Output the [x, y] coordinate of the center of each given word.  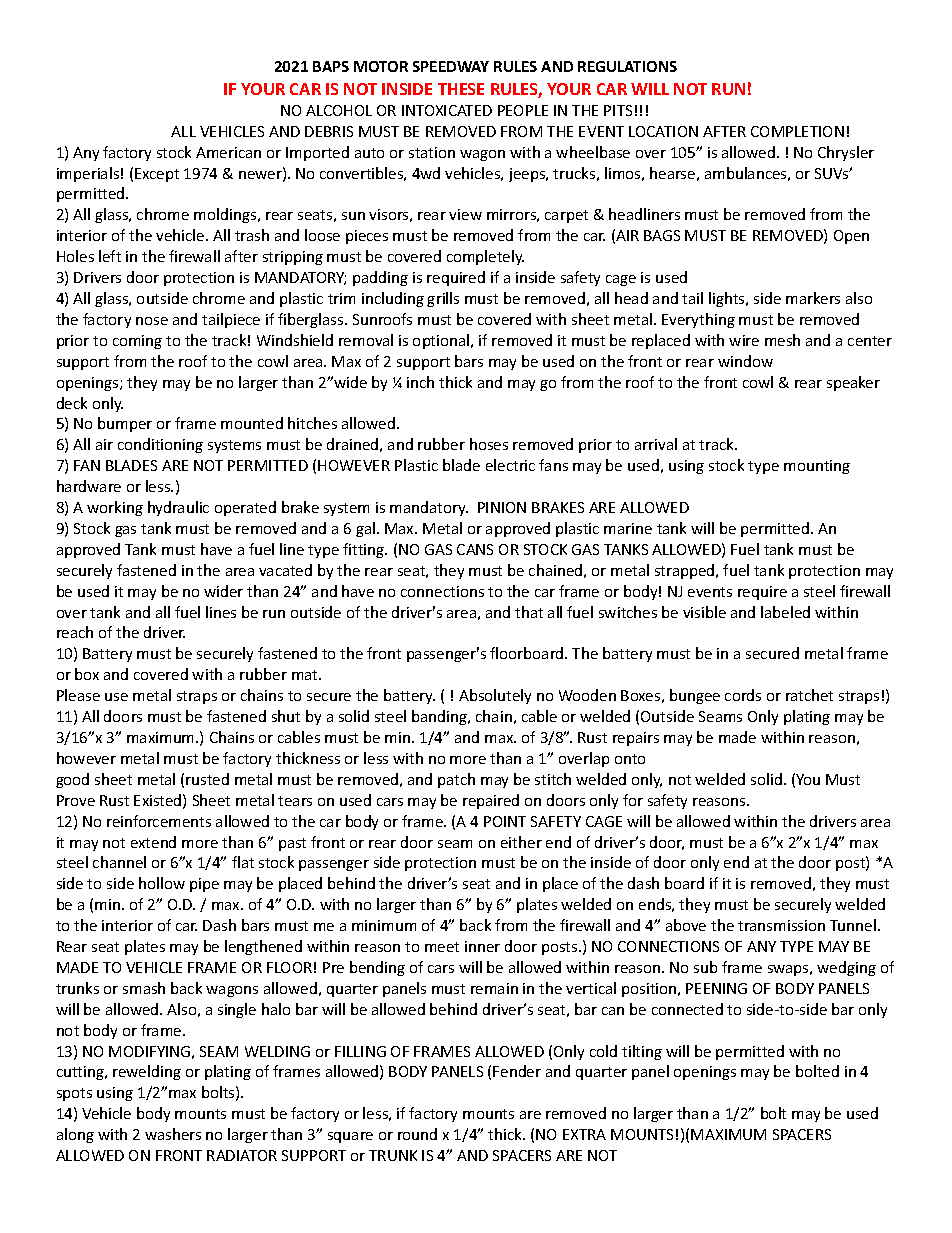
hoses [489, 444]
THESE [461, 89]
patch [456, 780]
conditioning [160, 445]
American [228, 152]
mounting [817, 467]
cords [743, 695]
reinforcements [159, 821]
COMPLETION [797, 131]
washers [173, 1134]
